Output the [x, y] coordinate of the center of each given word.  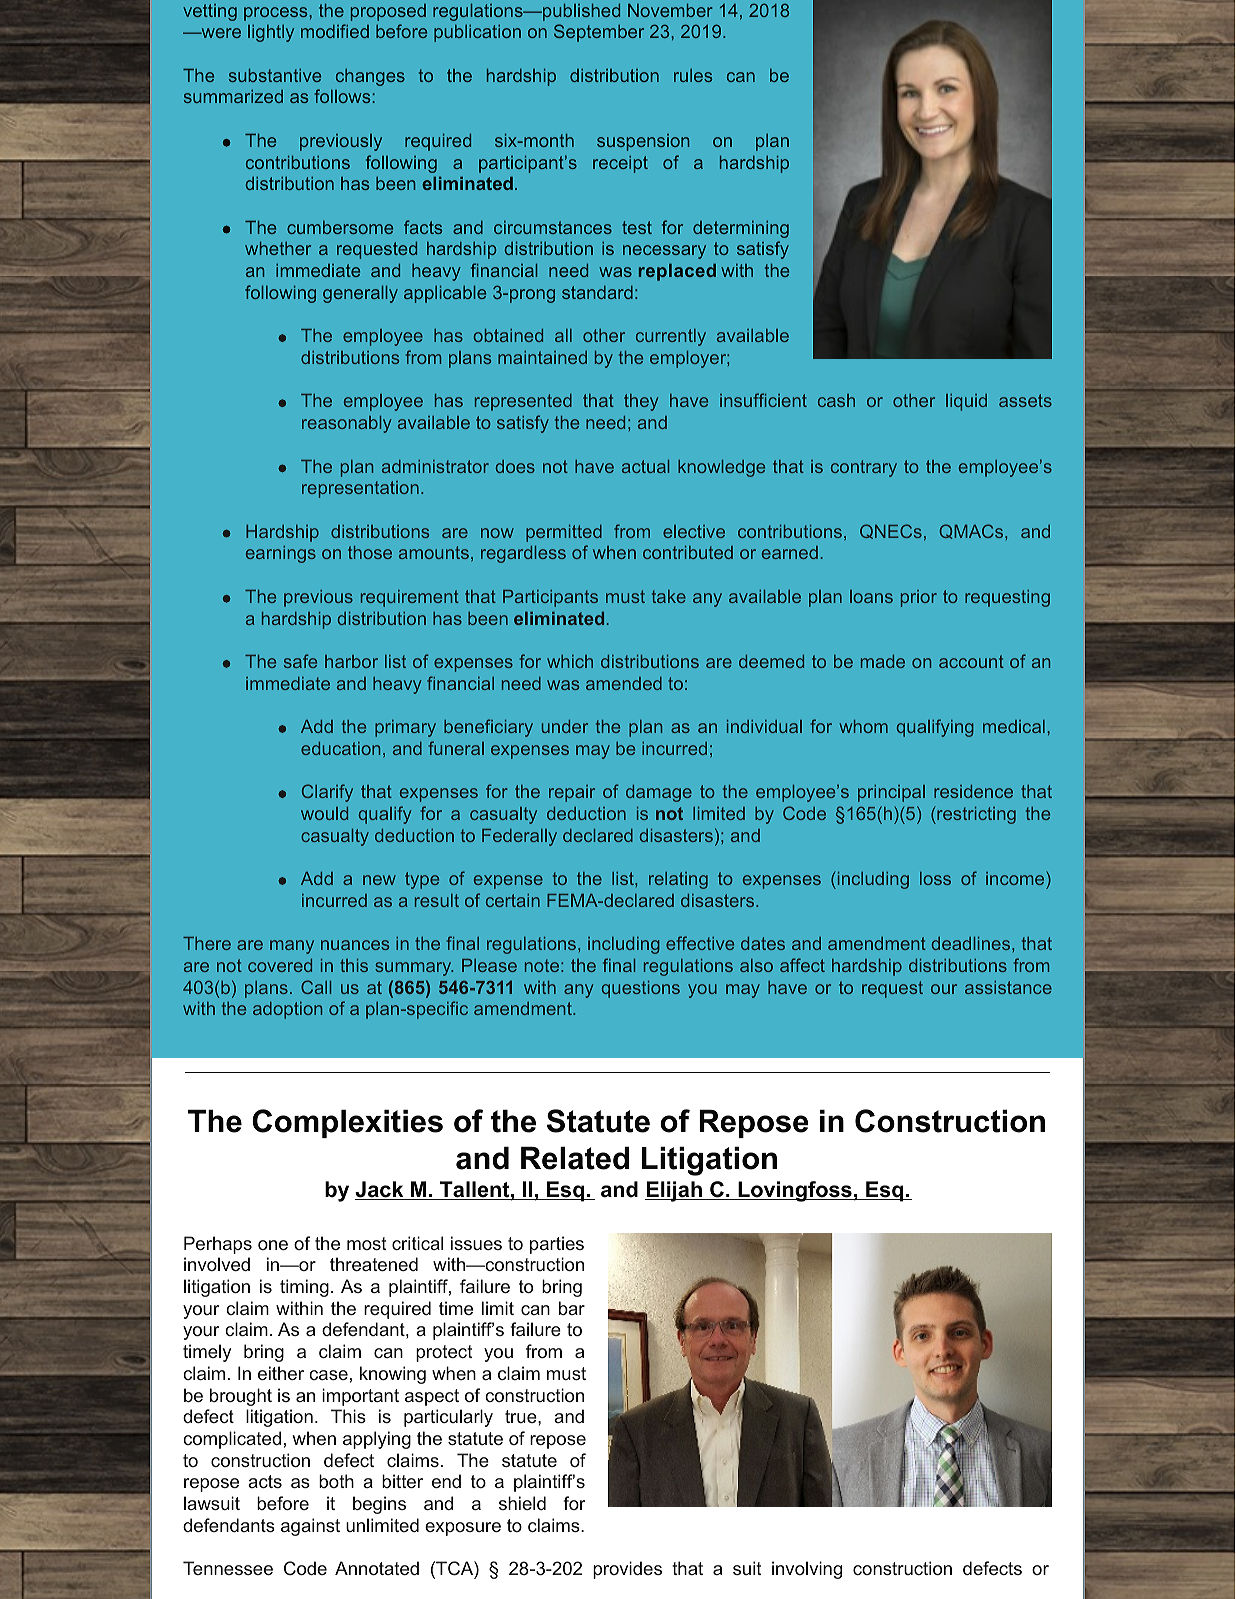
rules [693, 75]
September [599, 33]
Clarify [327, 793]
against [310, 1527]
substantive [275, 75]
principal [891, 793]
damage [659, 793]
